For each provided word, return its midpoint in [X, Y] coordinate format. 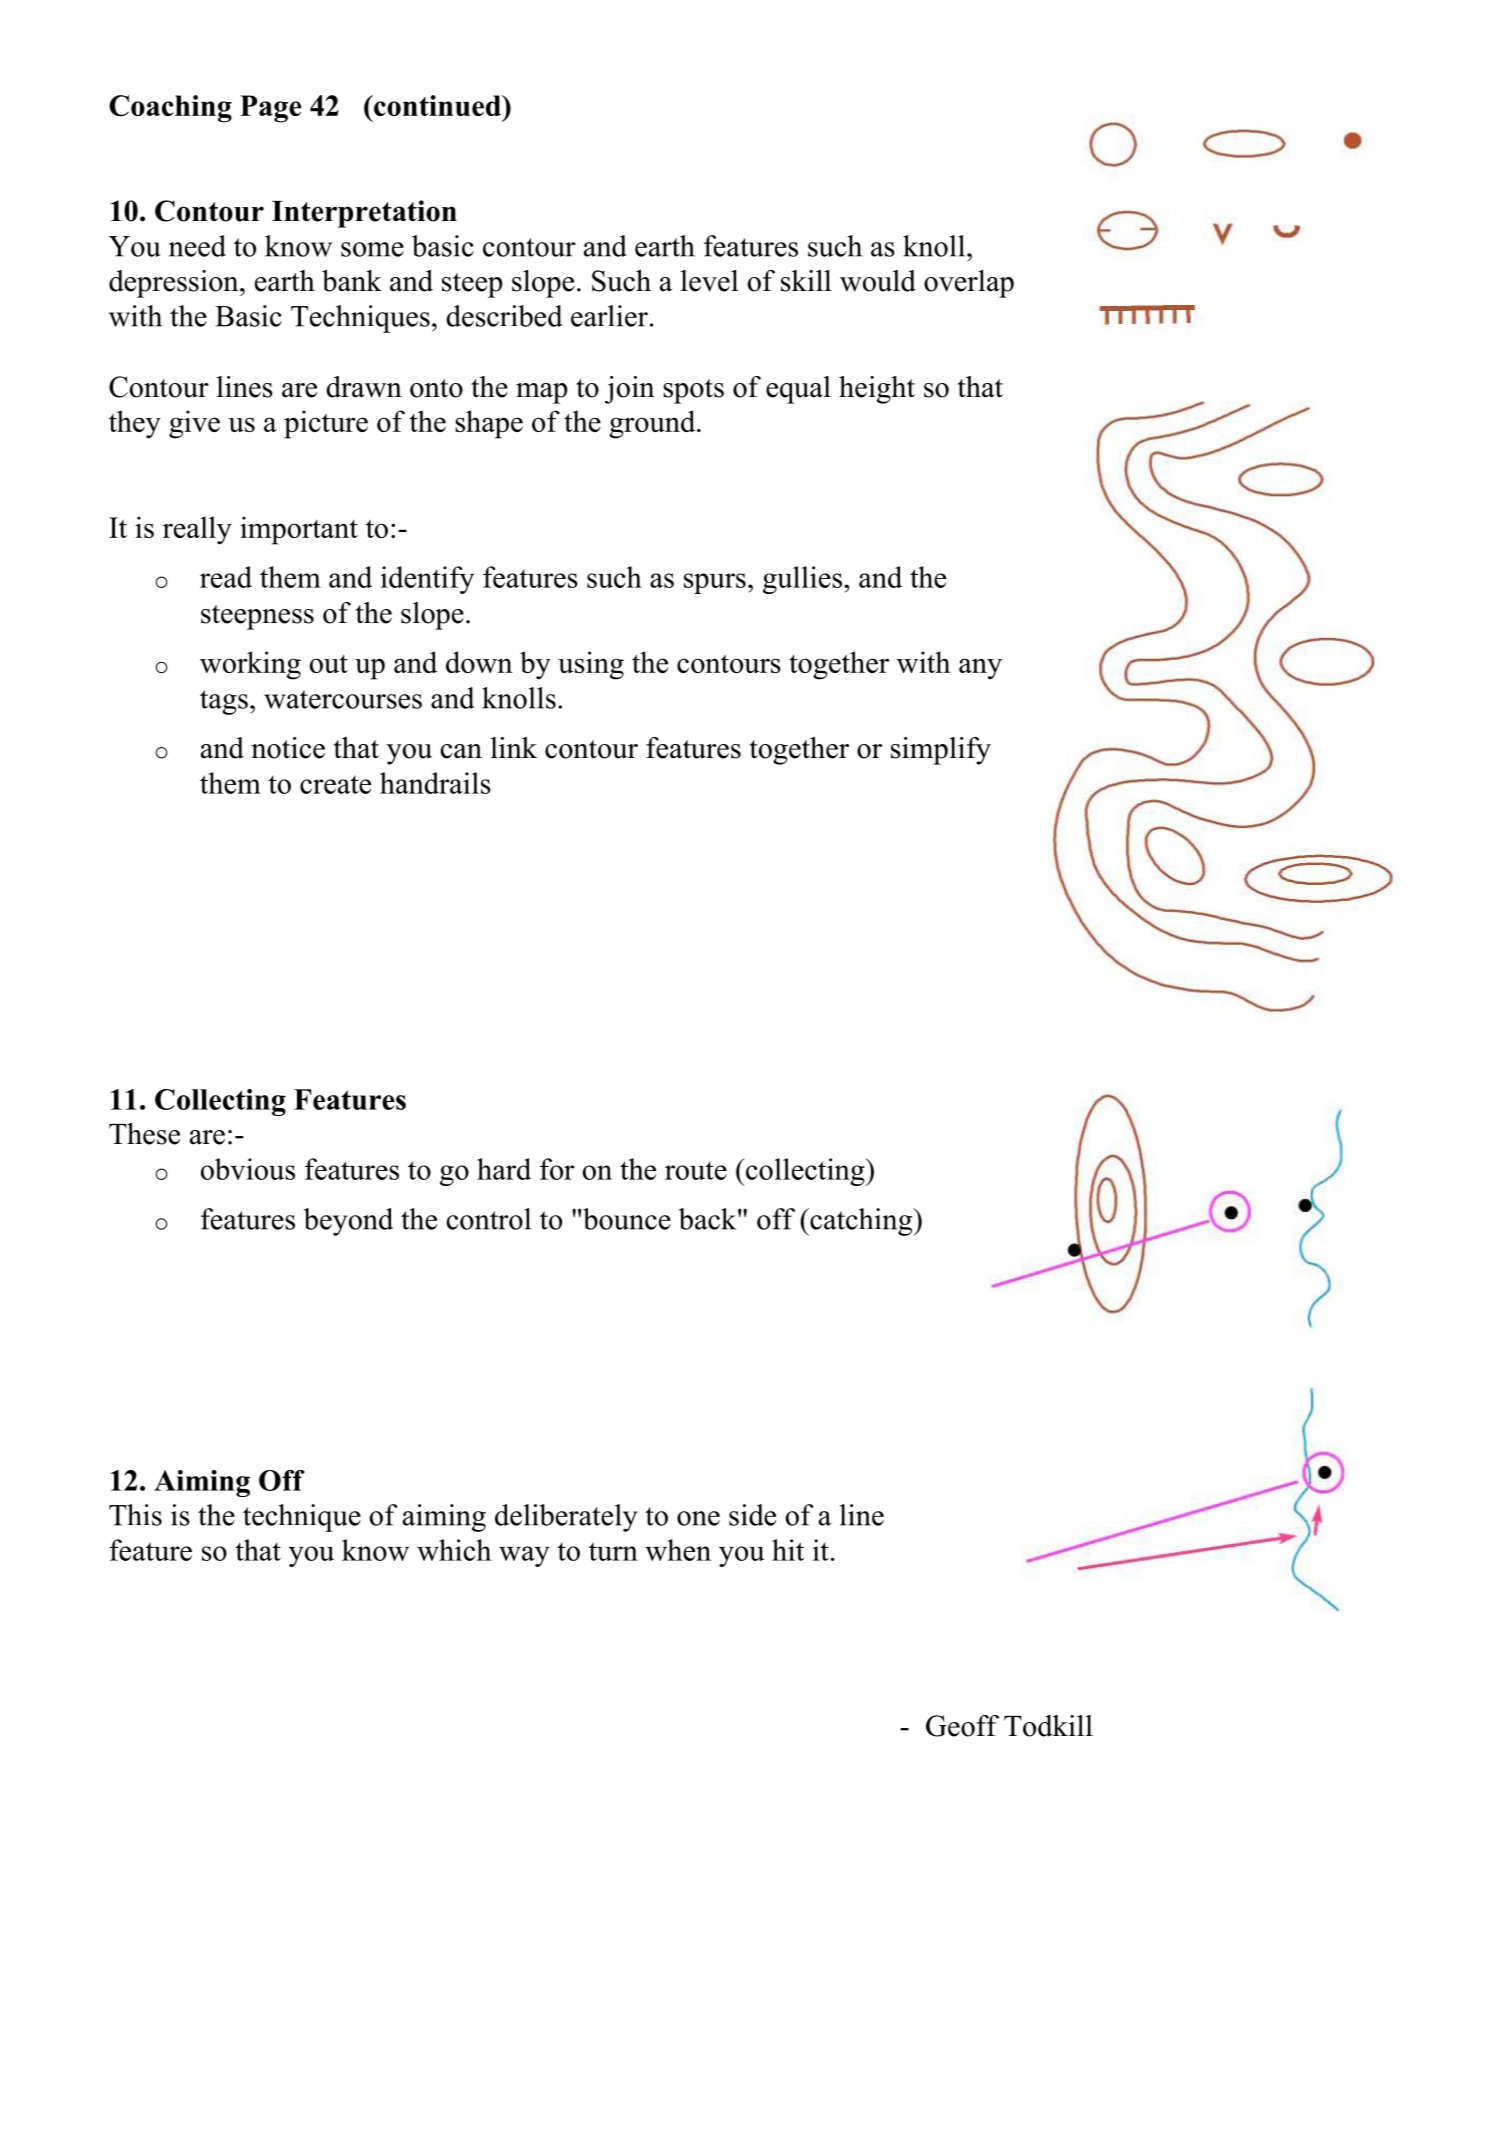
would [878, 281]
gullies [802, 580]
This [135, 1515]
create [335, 784]
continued [437, 105]
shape [489, 424]
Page [271, 109]
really [197, 530]
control [489, 1219]
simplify [941, 751]
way [524, 1556]
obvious [248, 1169]
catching [861, 1222]
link [514, 747]
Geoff [962, 1726]
